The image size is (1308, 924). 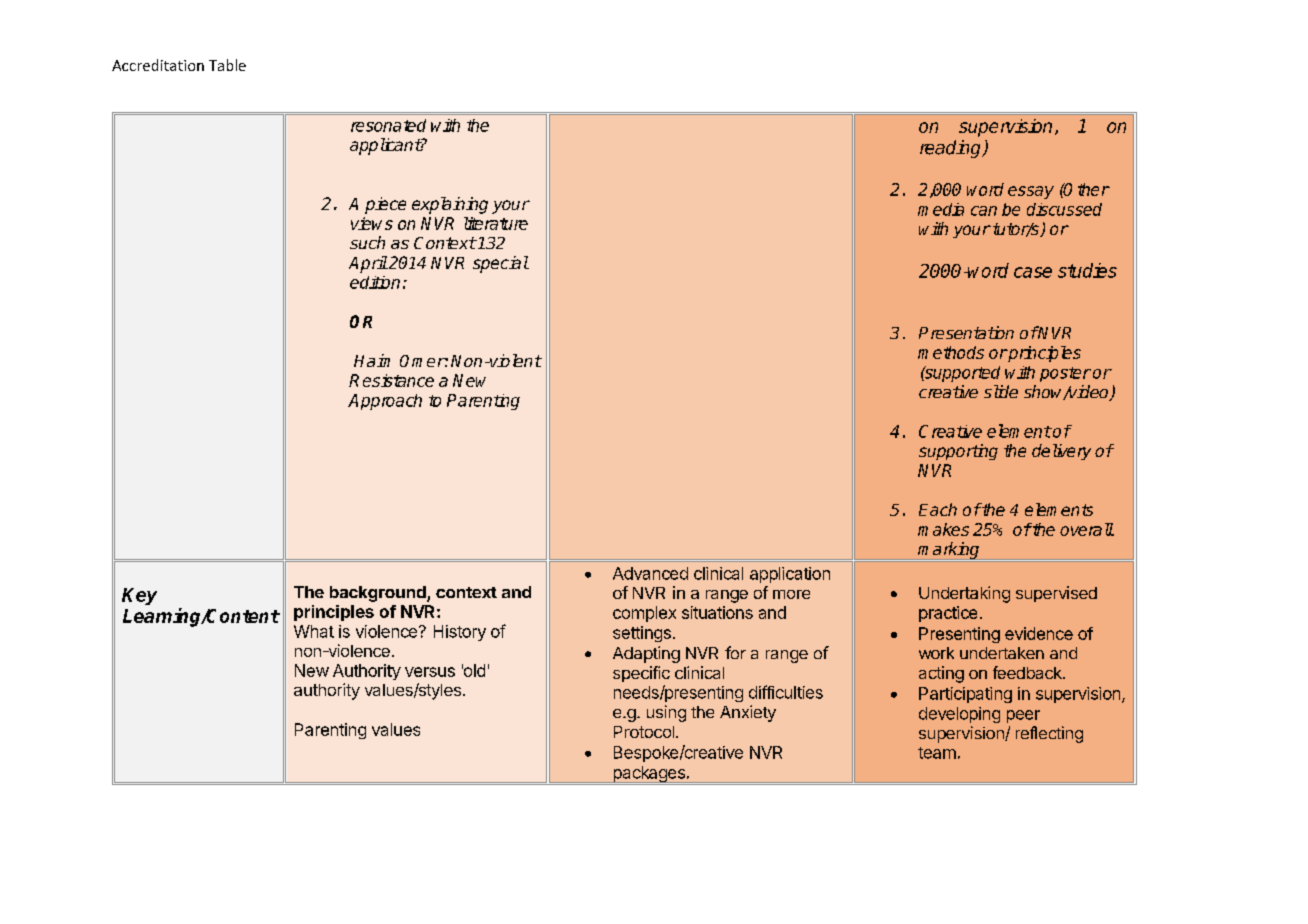 What do you see at coordinates (1001, 391) in the image?
I see `slide` at bounding box center [1001, 391].
